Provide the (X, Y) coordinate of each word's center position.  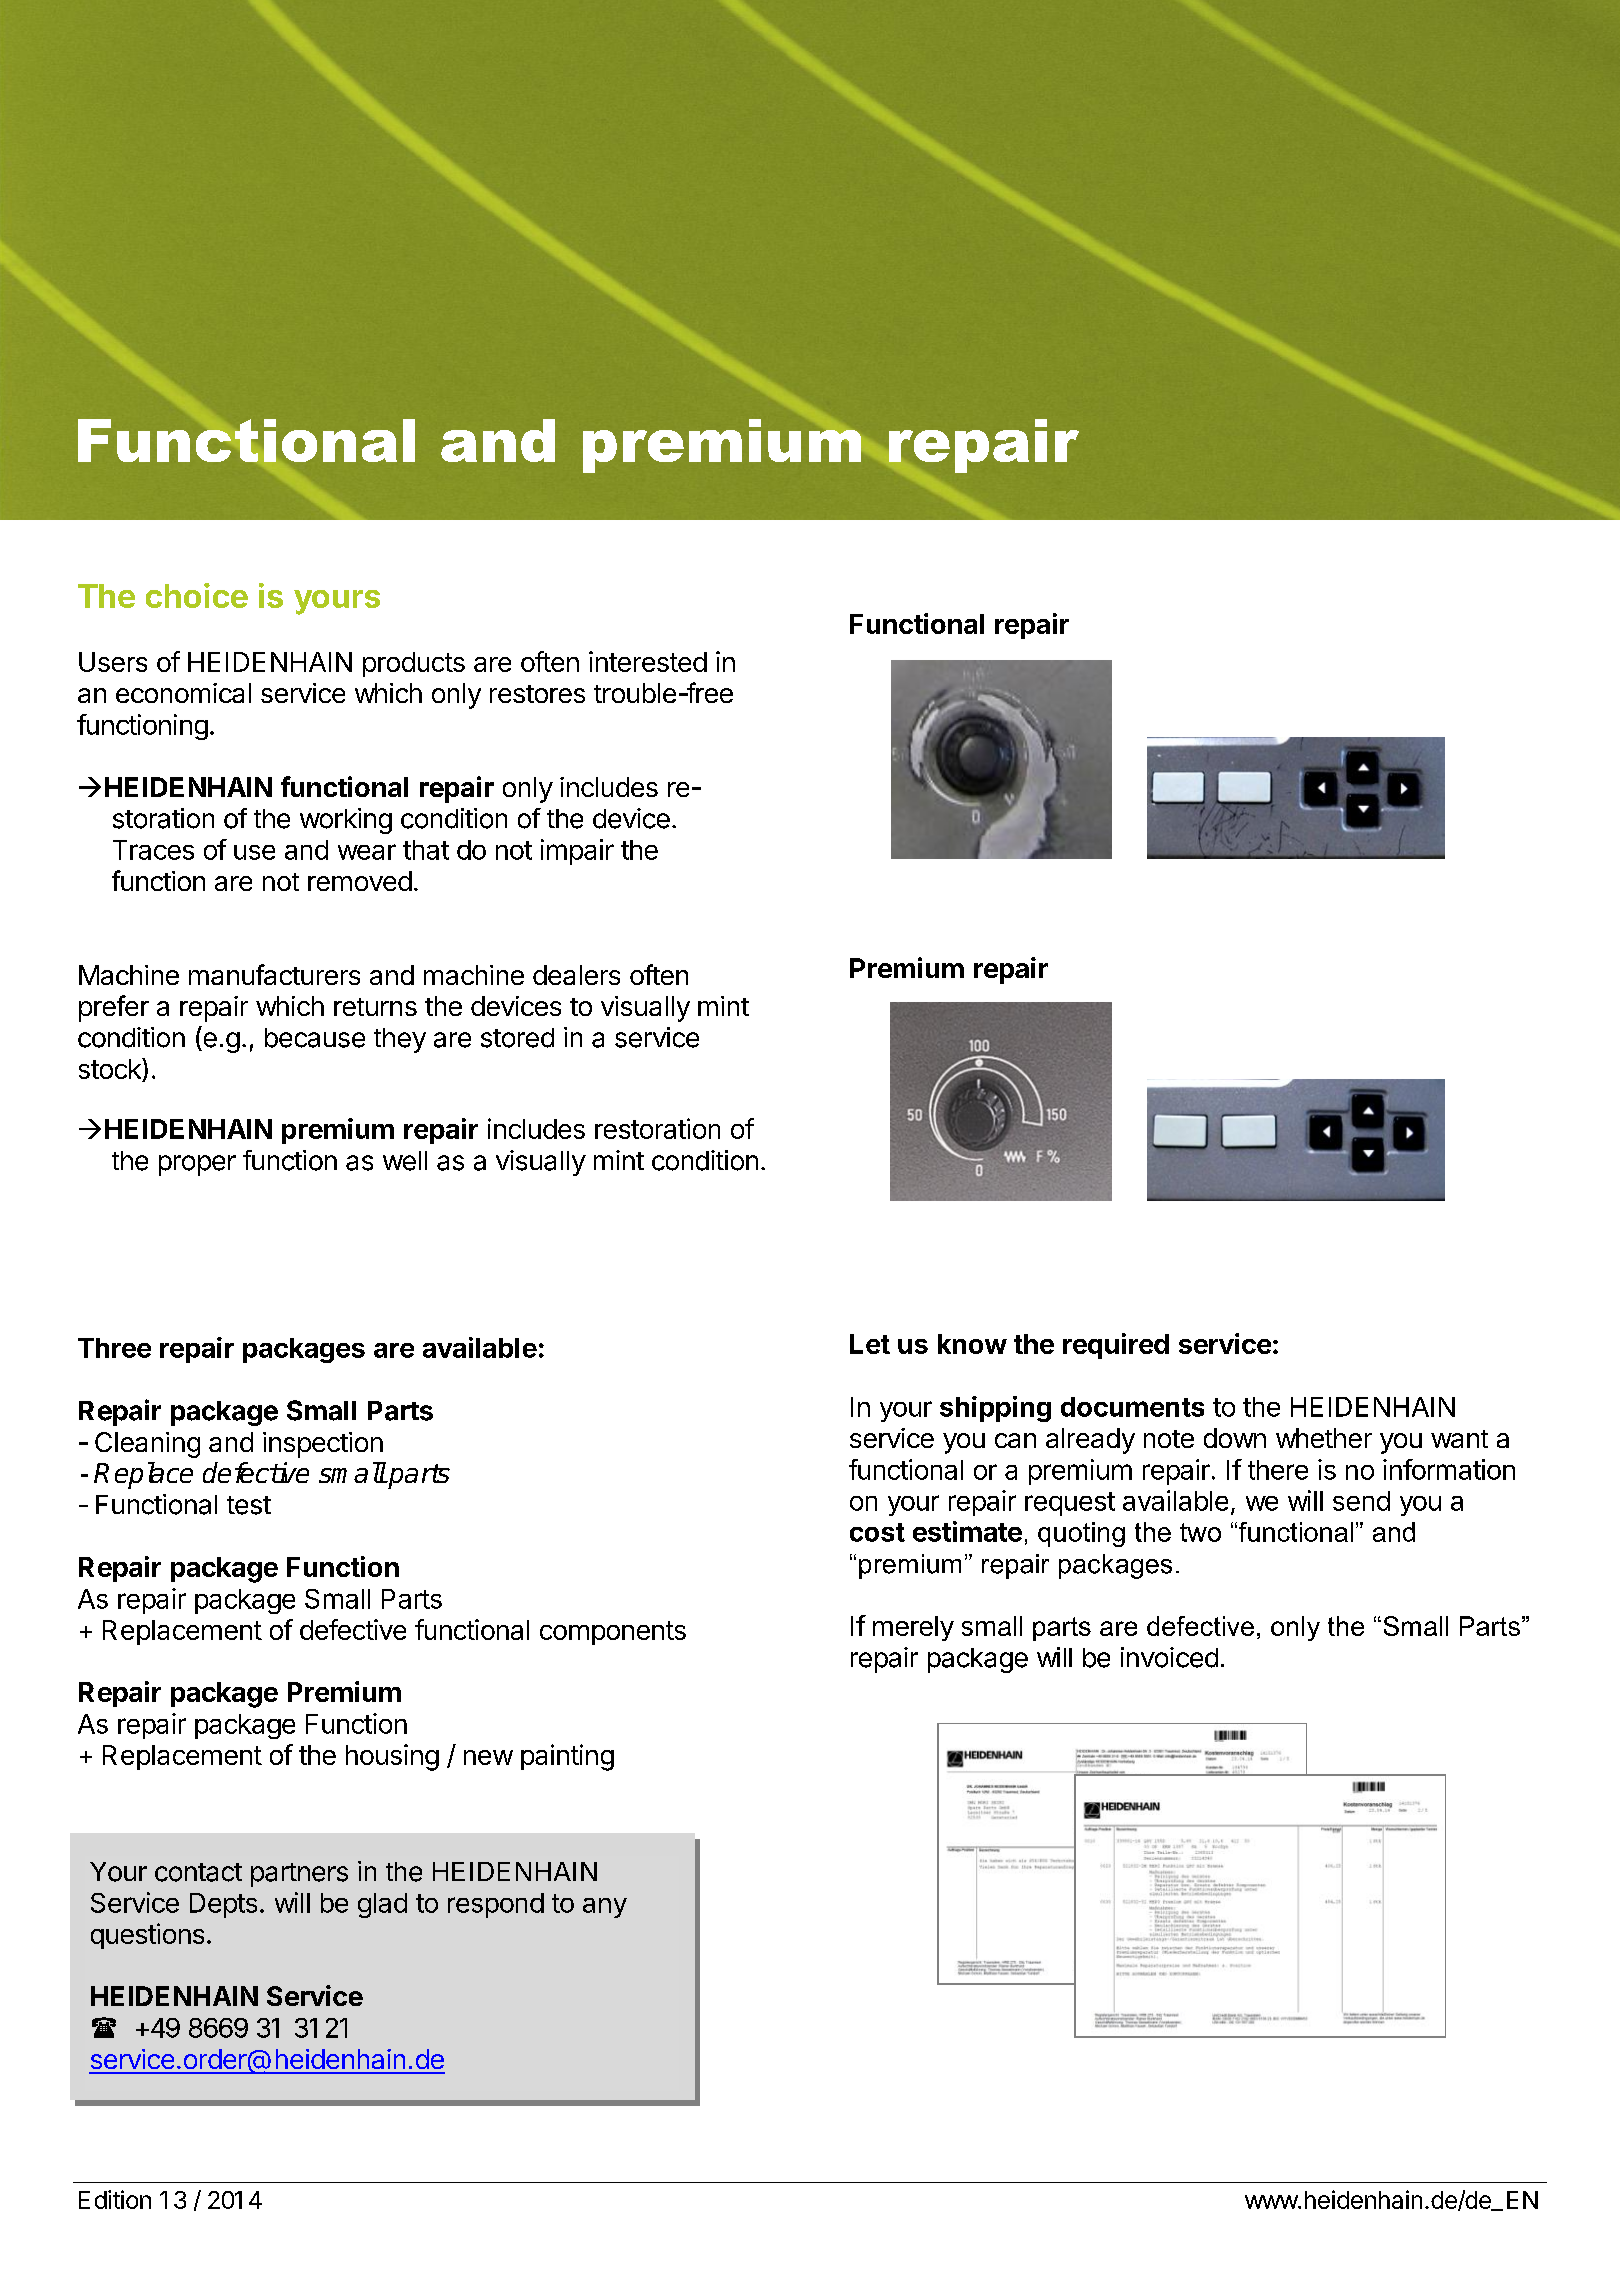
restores (537, 694)
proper (197, 1165)
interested (648, 661)
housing (392, 1757)
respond (496, 1905)
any (605, 1908)
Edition (115, 2199)
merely (913, 1628)
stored (517, 1038)
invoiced (1169, 1657)
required (1116, 1346)
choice (197, 595)
